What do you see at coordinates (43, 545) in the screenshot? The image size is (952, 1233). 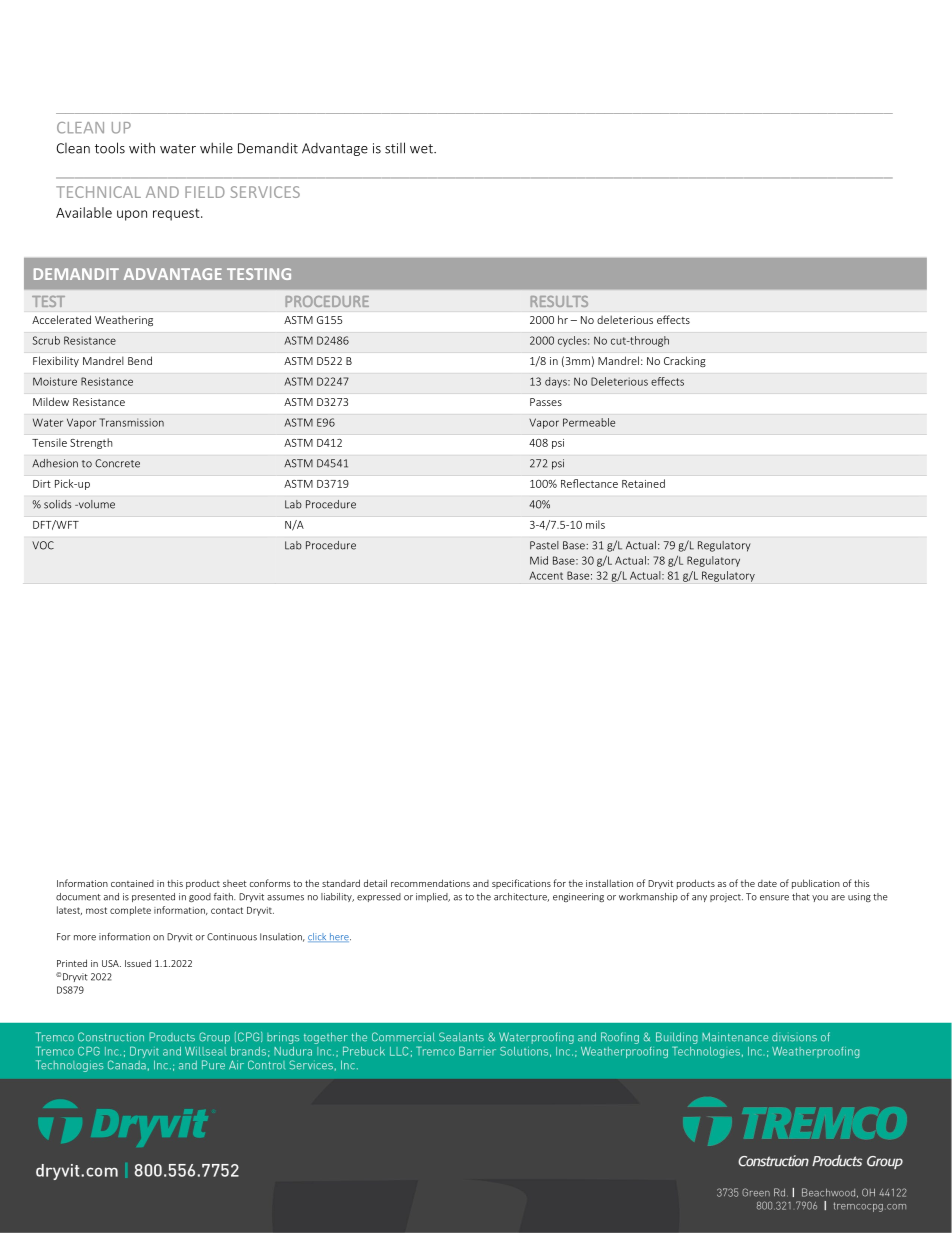 I see `VOC` at bounding box center [43, 545].
